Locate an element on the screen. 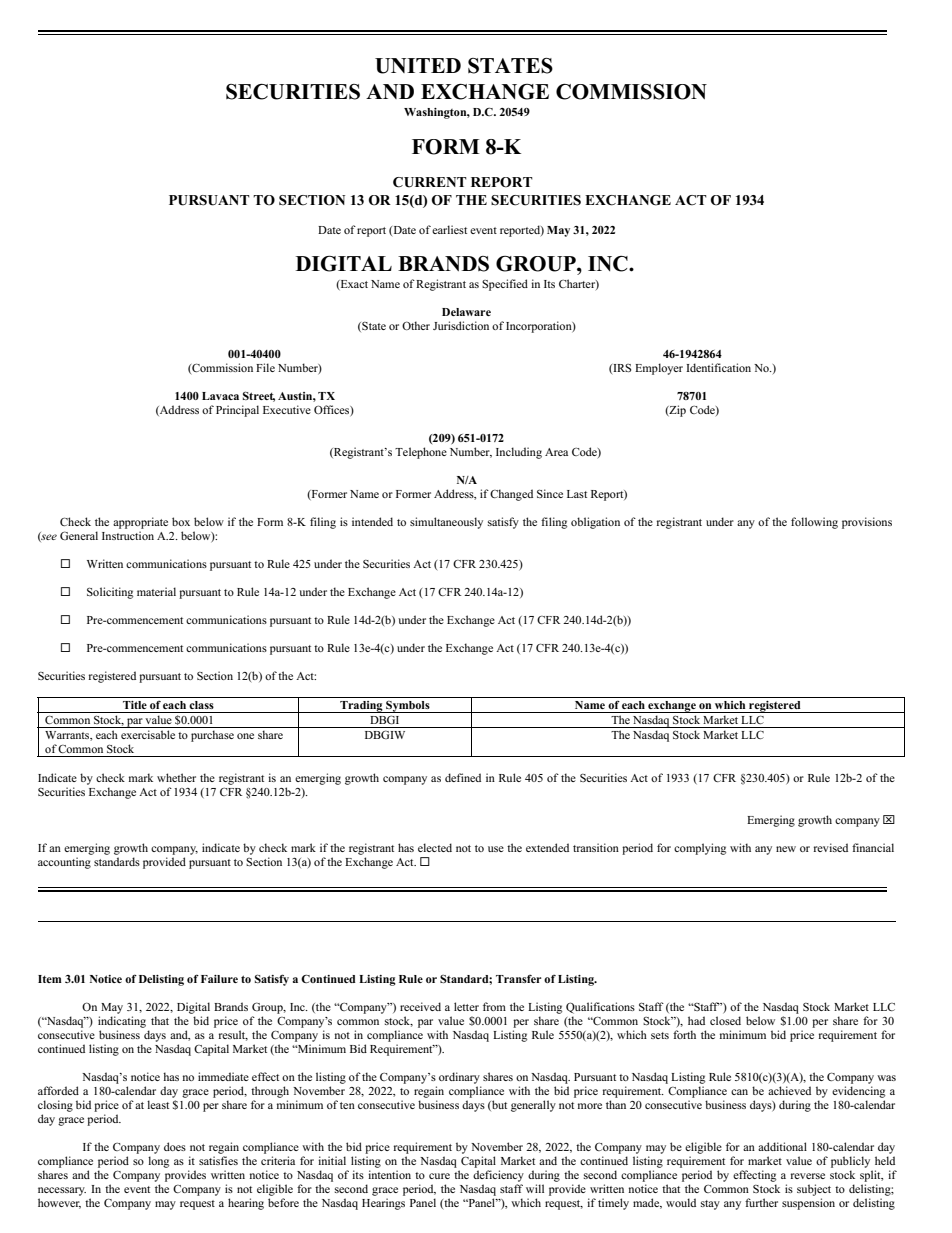 This screenshot has height=1233, width=952. earliest is located at coordinates (449, 229).
